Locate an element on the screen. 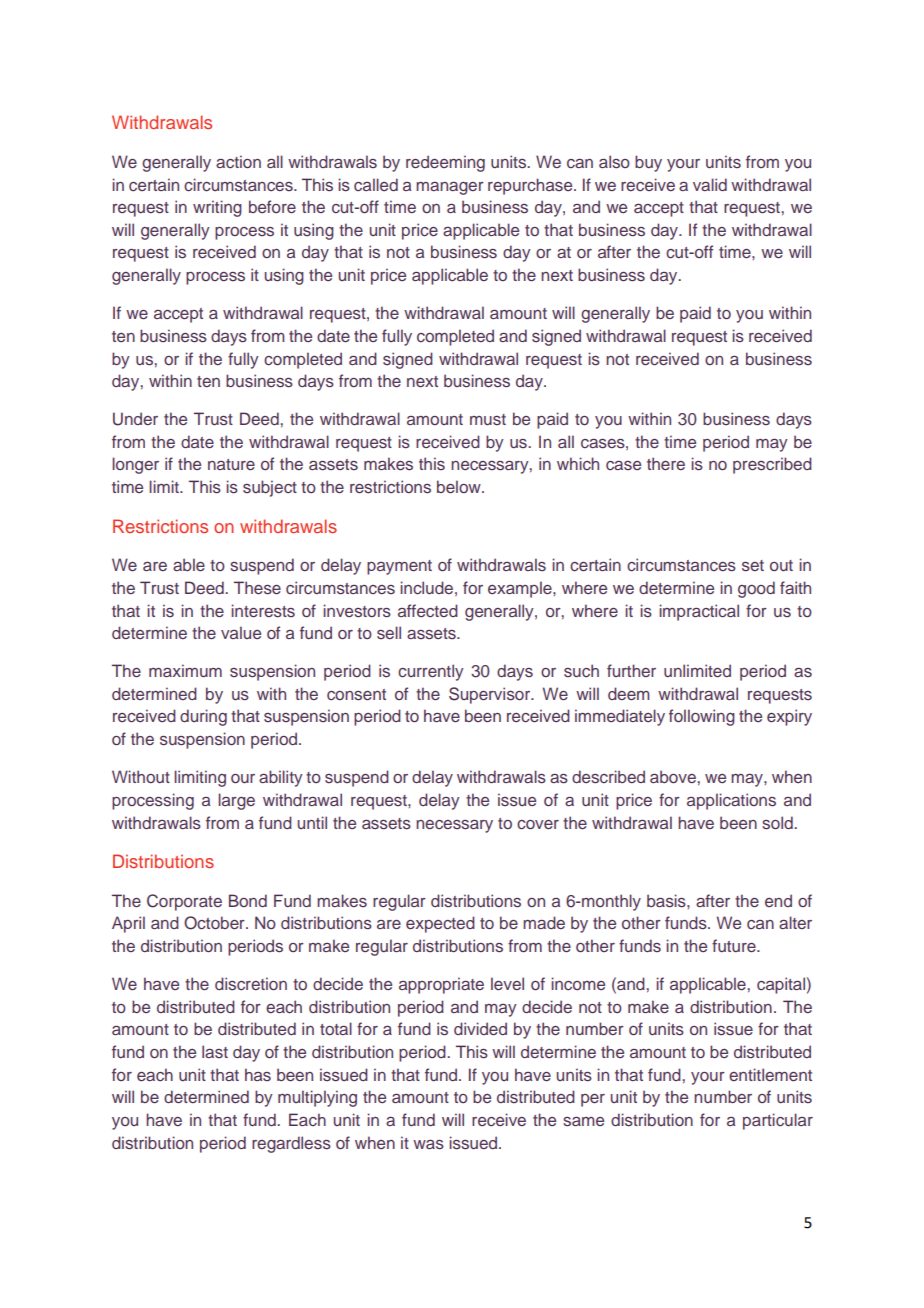  manager is located at coordinates (450, 188).
